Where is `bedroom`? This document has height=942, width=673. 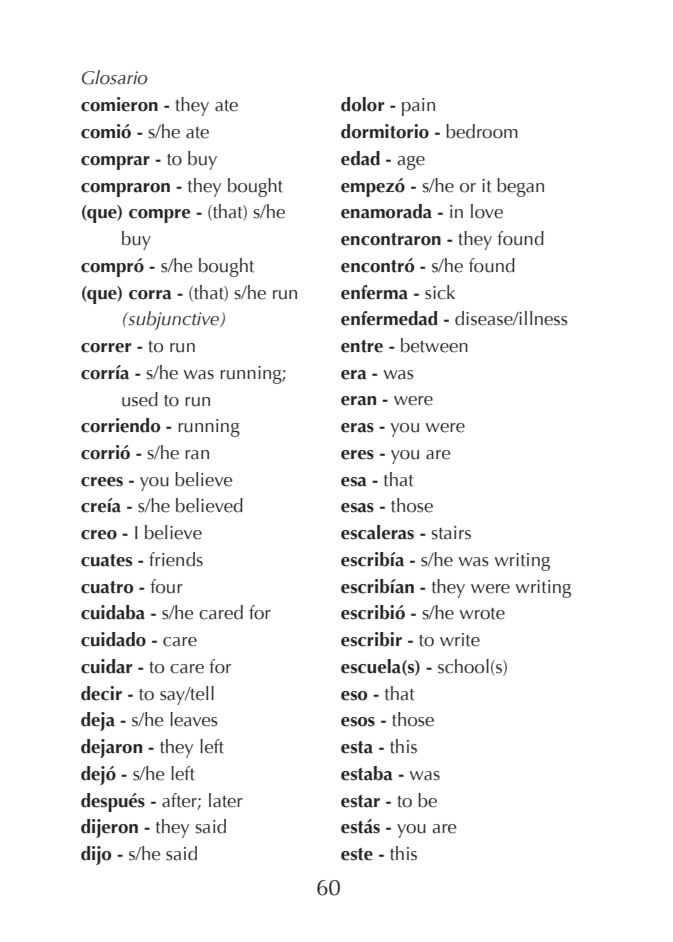 bedroom is located at coordinates (482, 131).
